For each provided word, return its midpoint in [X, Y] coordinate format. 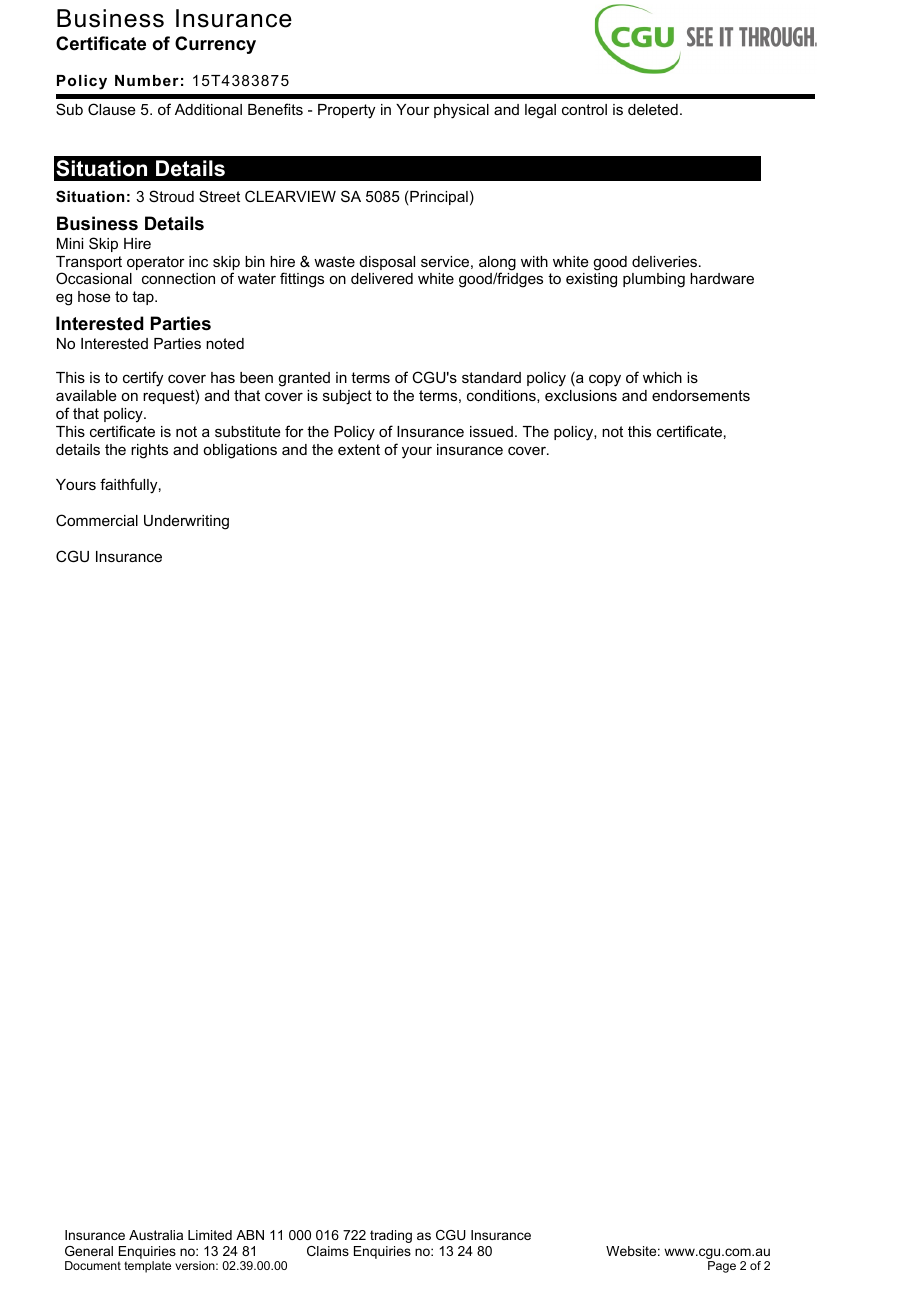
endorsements [701, 395]
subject [347, 397]
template [147, 1267]
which [662, 377]
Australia [156, 1235]
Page [722, 1267]
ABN [250, 1235]
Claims [328, 1251]
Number [147, 80]
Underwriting [186, 522]
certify [143, 379]
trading [391, 1236]
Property [346, 111]
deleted [653, 109]
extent [359, 449]
